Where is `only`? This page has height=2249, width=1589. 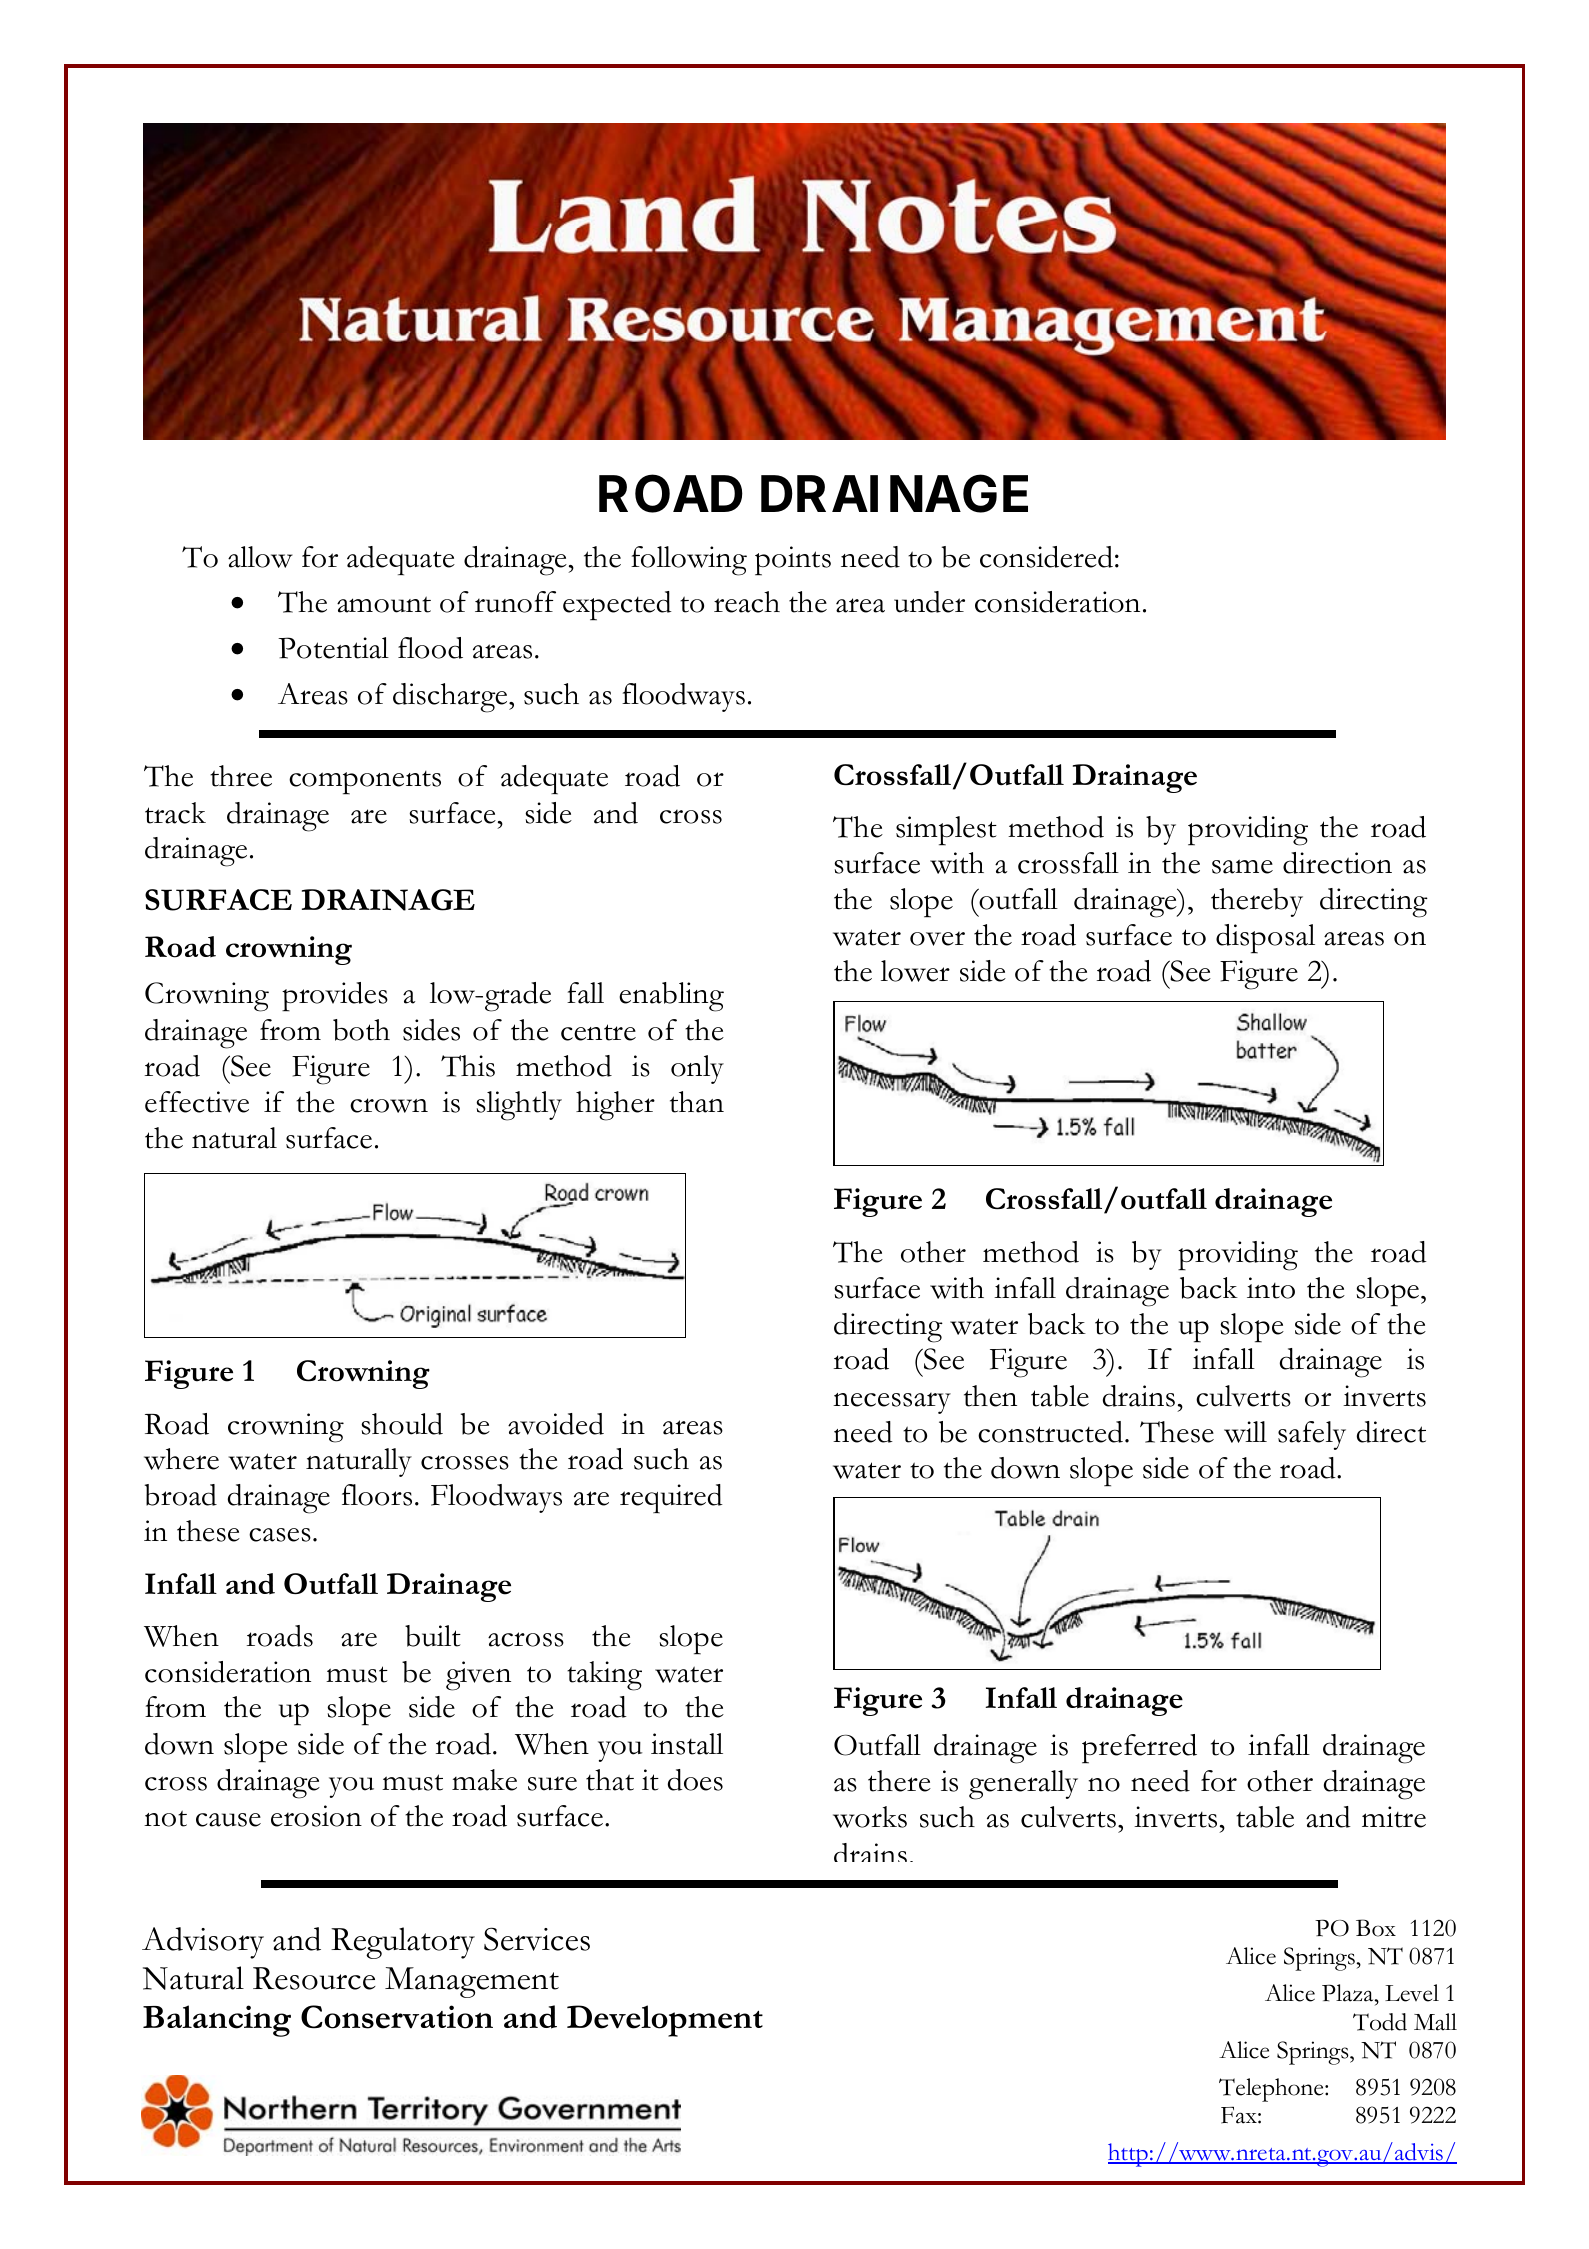
only is located at coordinates (697, 1069).
